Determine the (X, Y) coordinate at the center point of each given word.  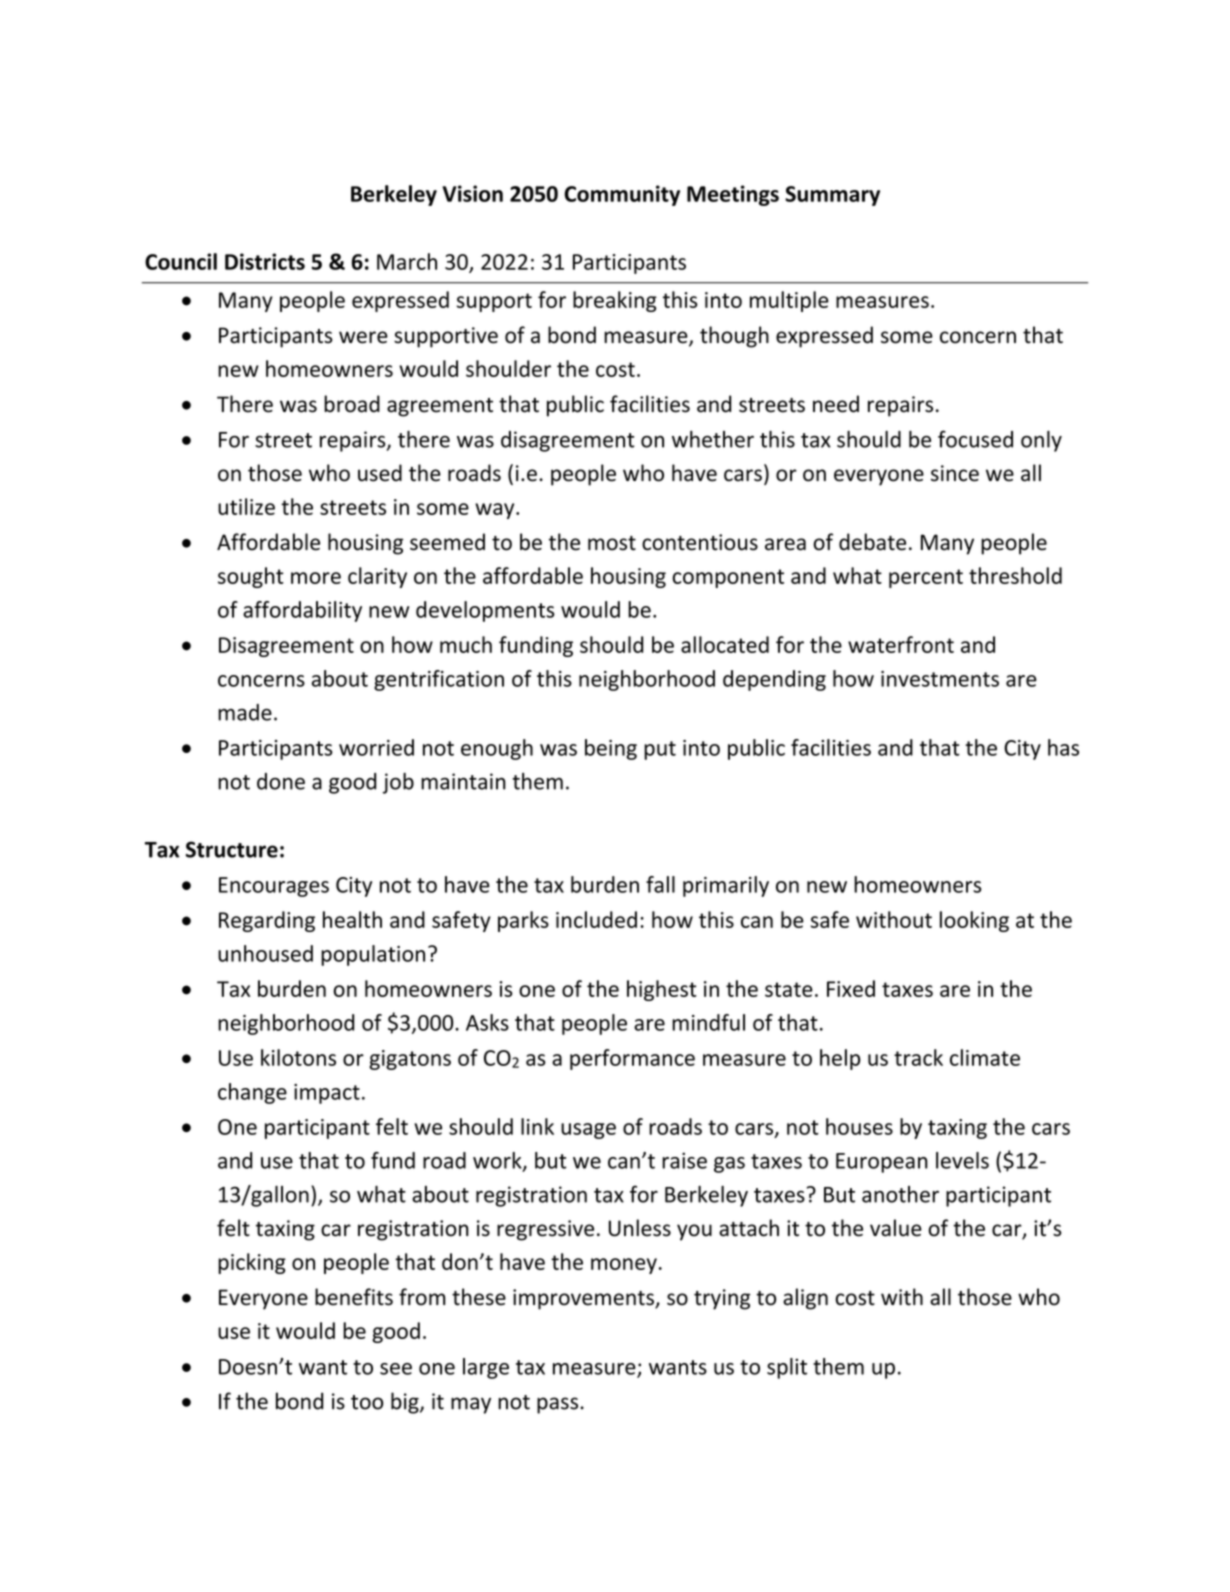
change (252, 1093)
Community (622, 195)
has (1063, 747)
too (367, 1402)
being (611, 749)
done (281, 781)
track (918, 1057)
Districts (265, 261)
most (612, 543)
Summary (832, 196)
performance (632, 1059)
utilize (246, 506)
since (955, 473)
